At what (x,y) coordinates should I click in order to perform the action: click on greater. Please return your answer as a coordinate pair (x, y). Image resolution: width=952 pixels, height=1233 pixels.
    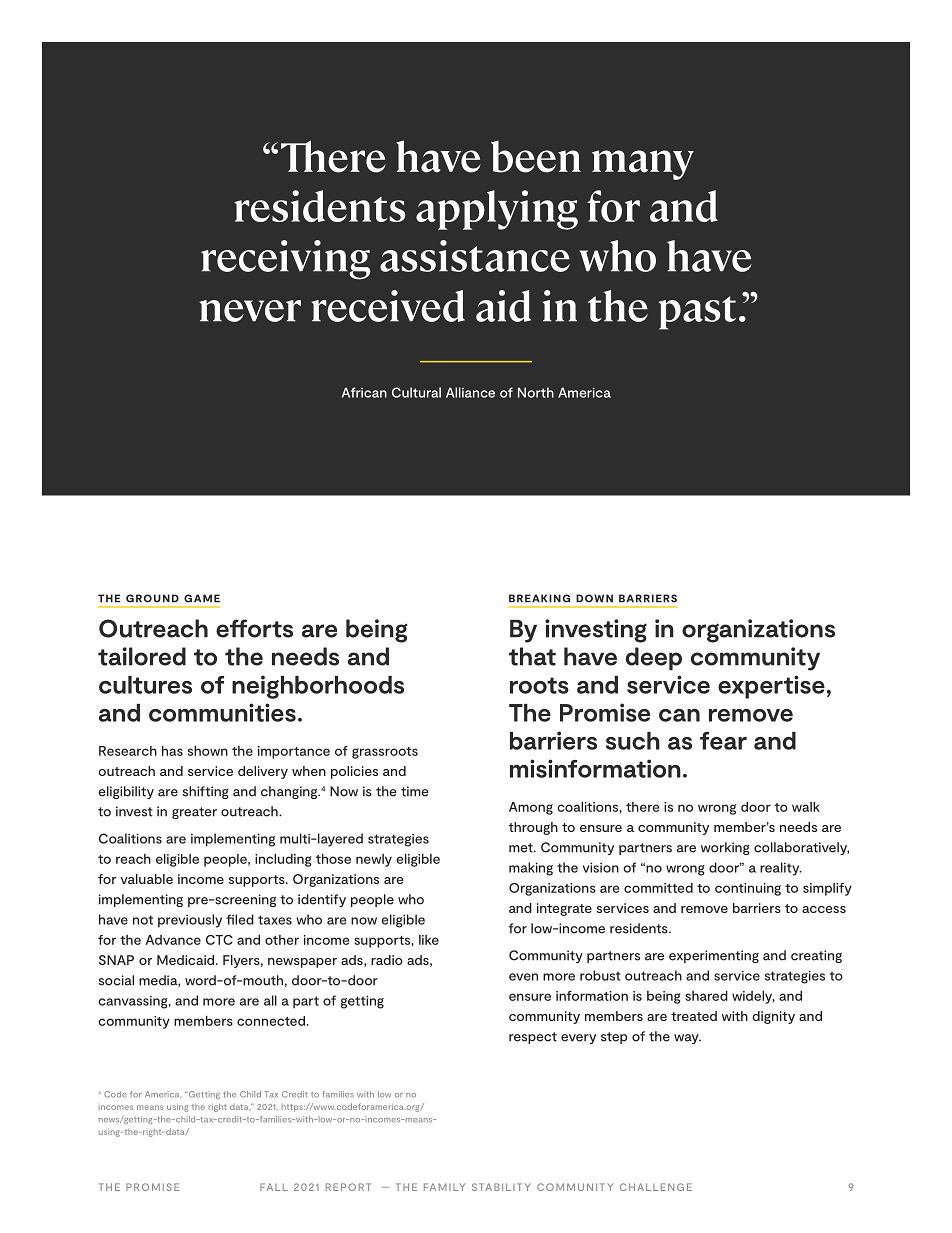
    Looking at the image, I should click on (194, 813).
